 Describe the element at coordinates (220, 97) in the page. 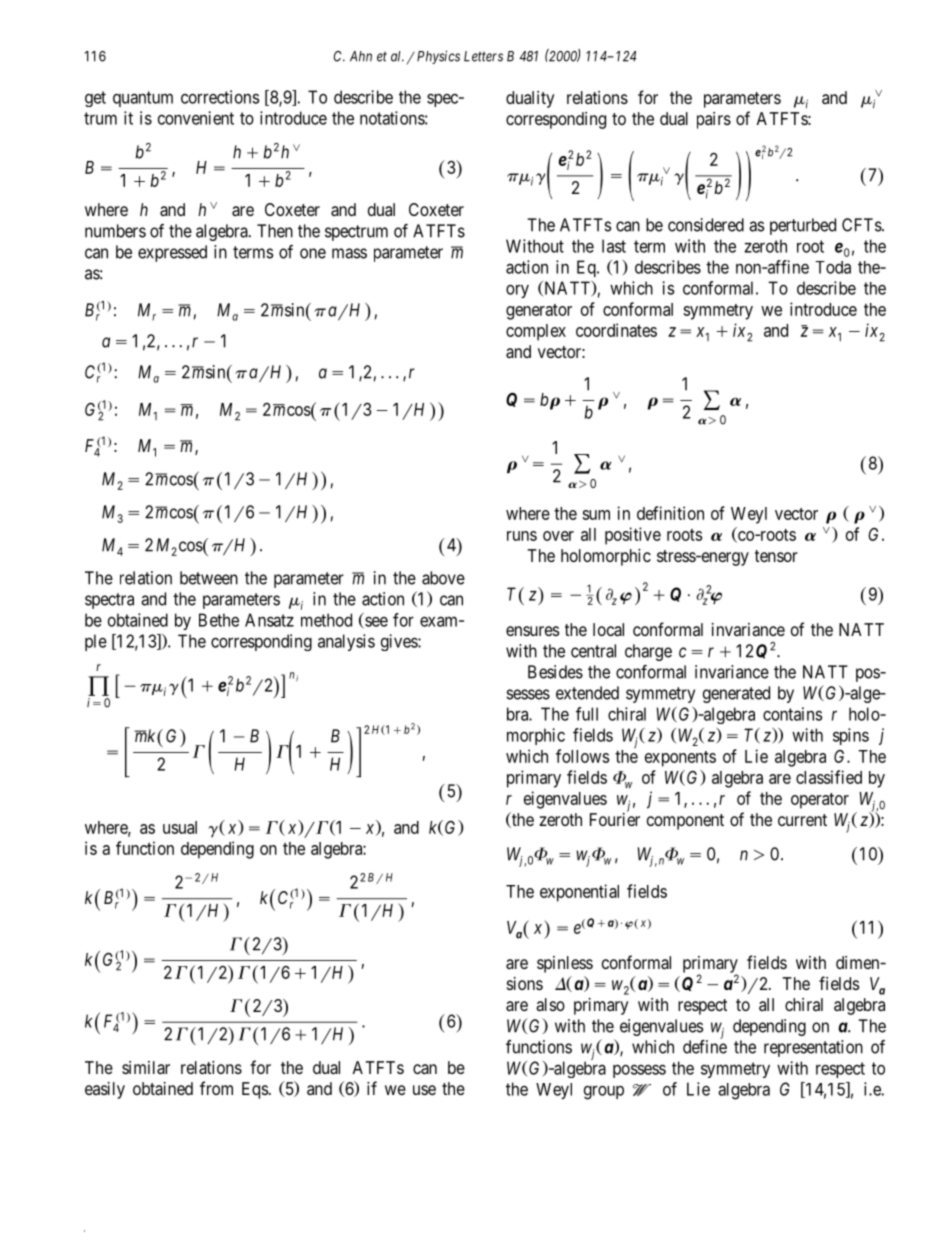

I see `corrections` at that location.
